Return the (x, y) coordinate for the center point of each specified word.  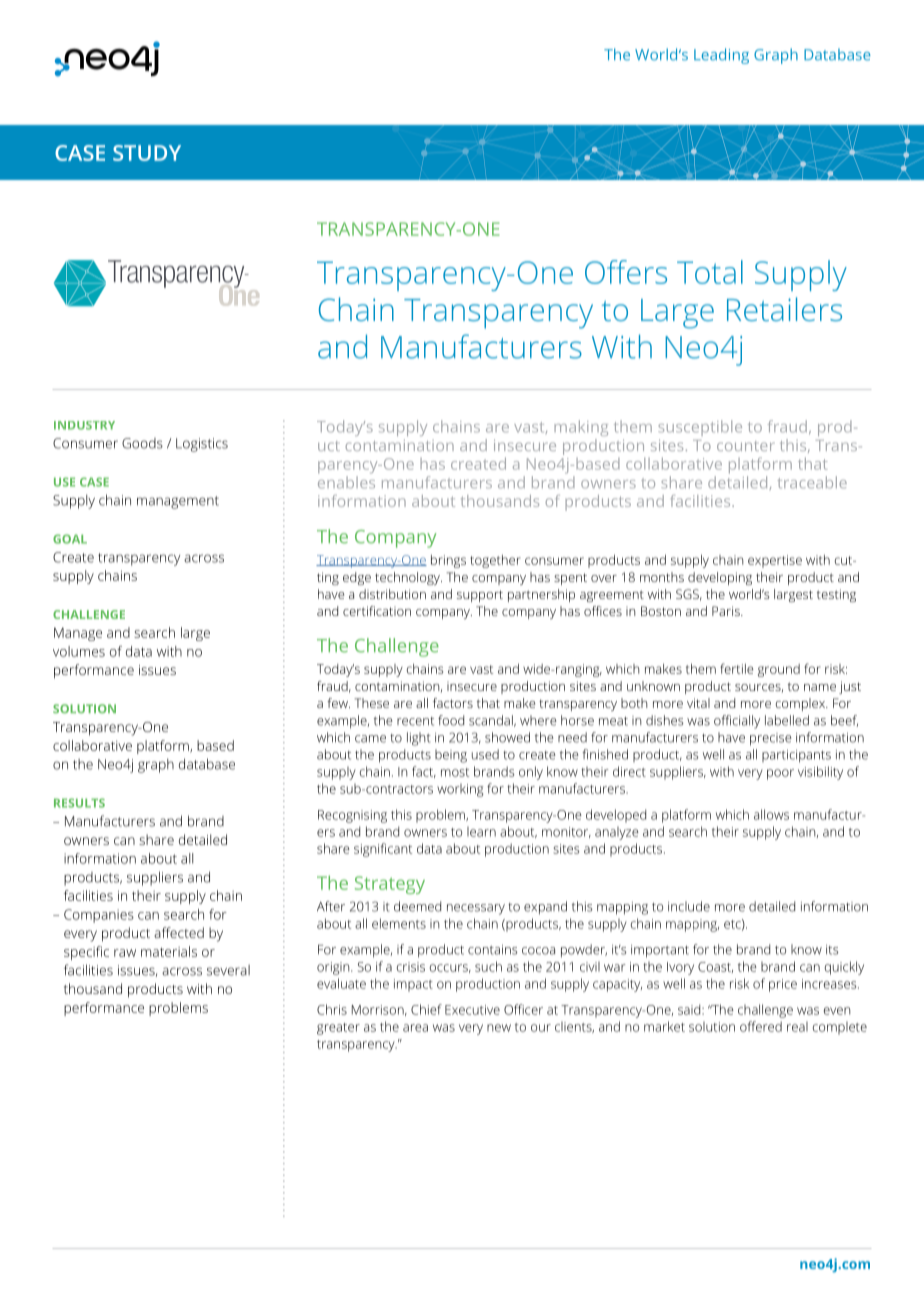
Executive (472, 1010)
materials (169, 951)
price (783, 985)
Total (710, 272)
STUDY (147, 153)
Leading (721, 56)
